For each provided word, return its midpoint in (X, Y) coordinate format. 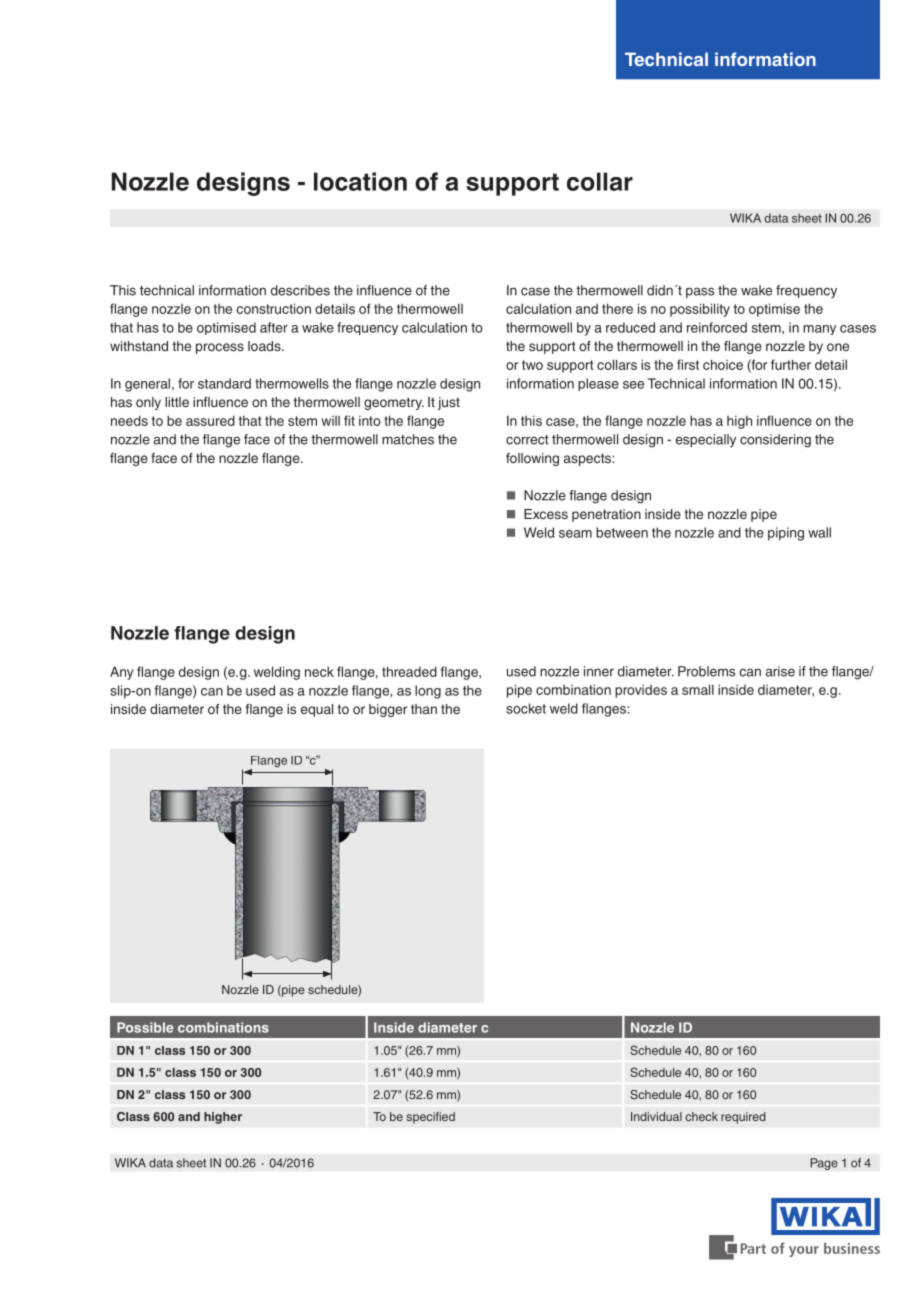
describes (300, 290)
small (698, 689)
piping (786, 534)
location (360, 181)
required (743, 1118)
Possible (145, 1027)
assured (210, 420)
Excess (546, 514)
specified (431, 1118)
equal (317, 710)
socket (526, 708)
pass (700, 292)
